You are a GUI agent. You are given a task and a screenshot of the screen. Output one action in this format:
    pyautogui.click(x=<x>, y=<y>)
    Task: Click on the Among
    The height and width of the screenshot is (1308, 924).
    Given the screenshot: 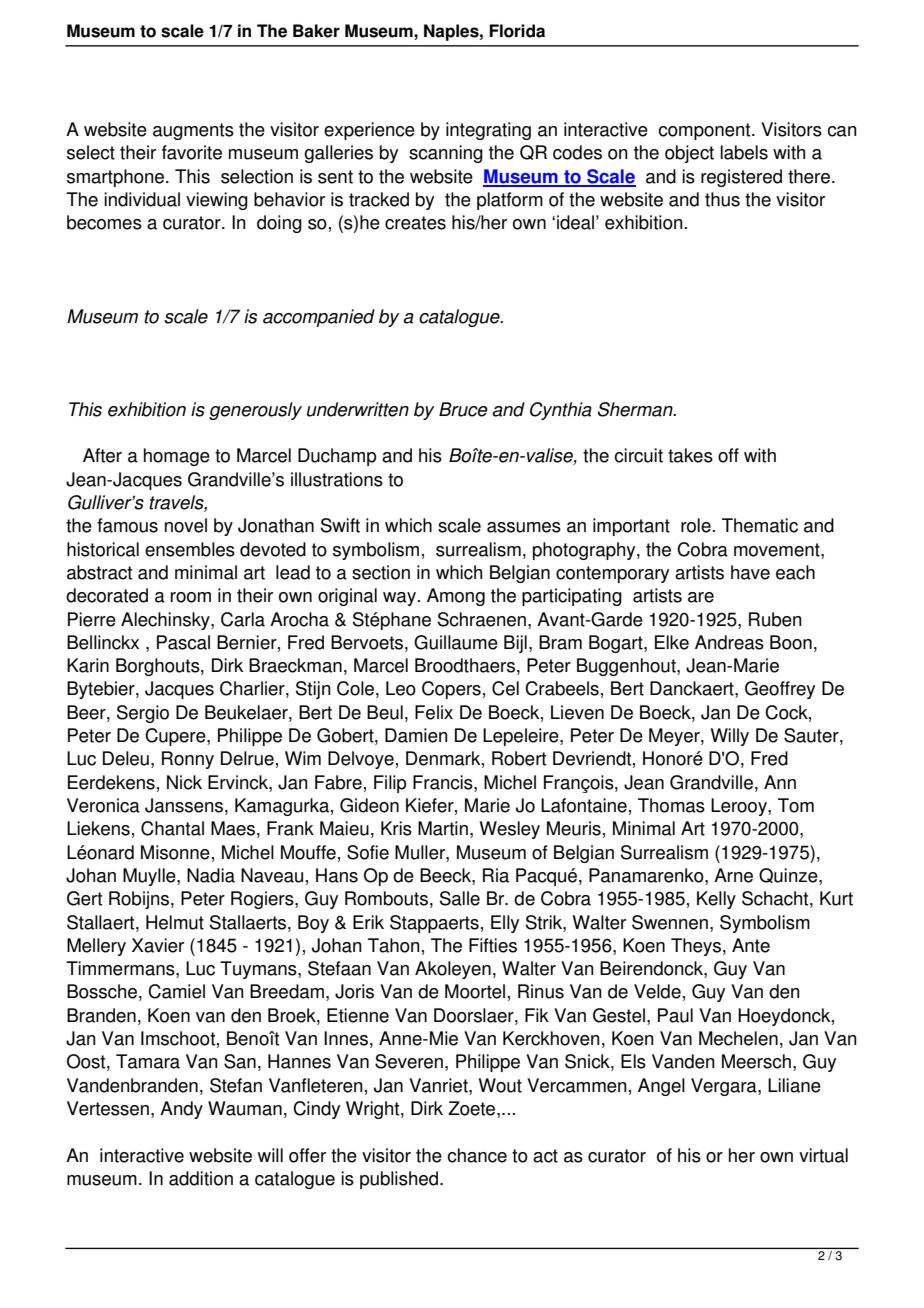 What is the action you would take?
    pyautogui.click(x=456, y=597)
